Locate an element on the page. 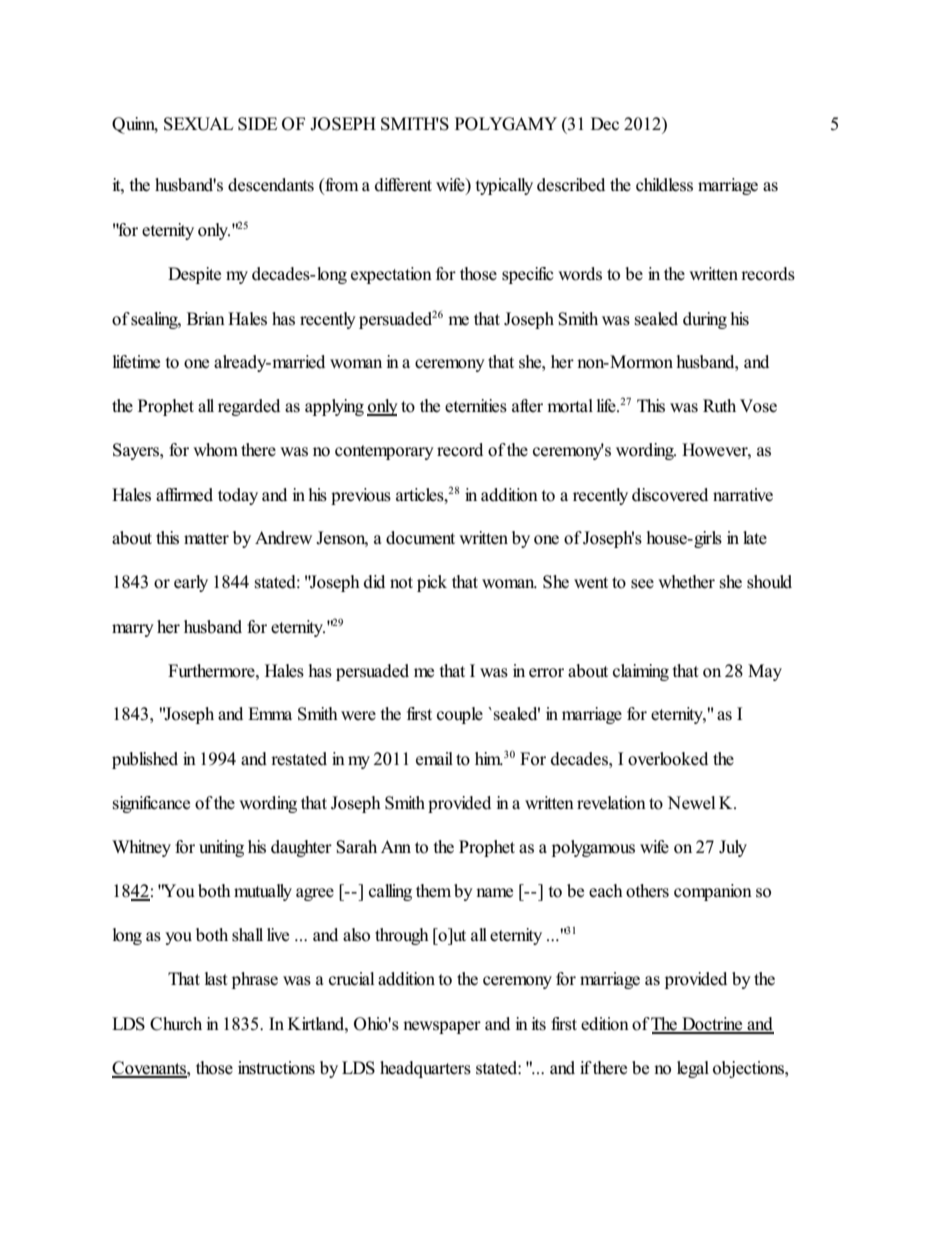 The width and height of the image is (952, 1233). published is located at coordinates (145, 760).
